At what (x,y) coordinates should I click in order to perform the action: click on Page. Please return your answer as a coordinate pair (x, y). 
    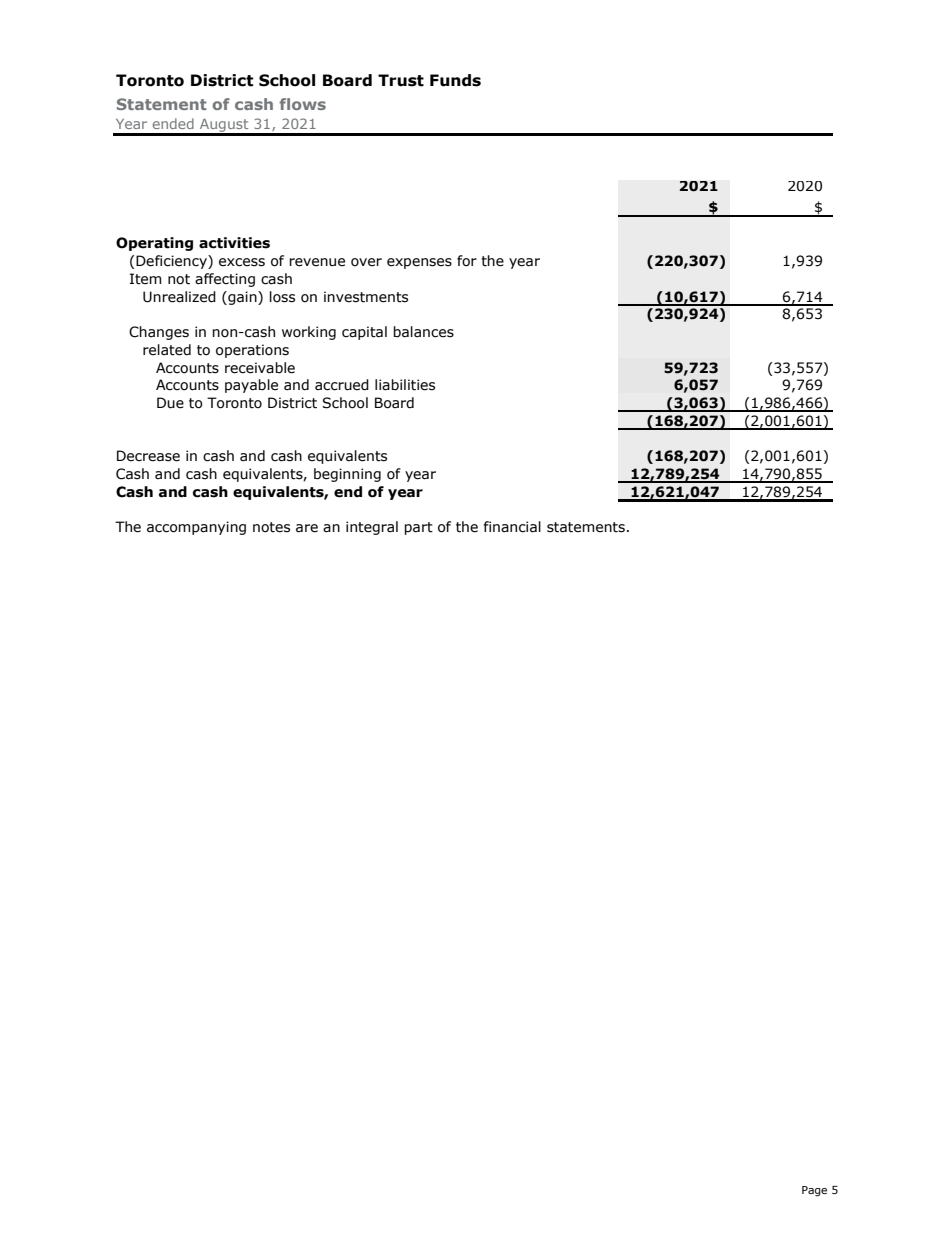
    Looking at the image, I should click on (814, 1191).
